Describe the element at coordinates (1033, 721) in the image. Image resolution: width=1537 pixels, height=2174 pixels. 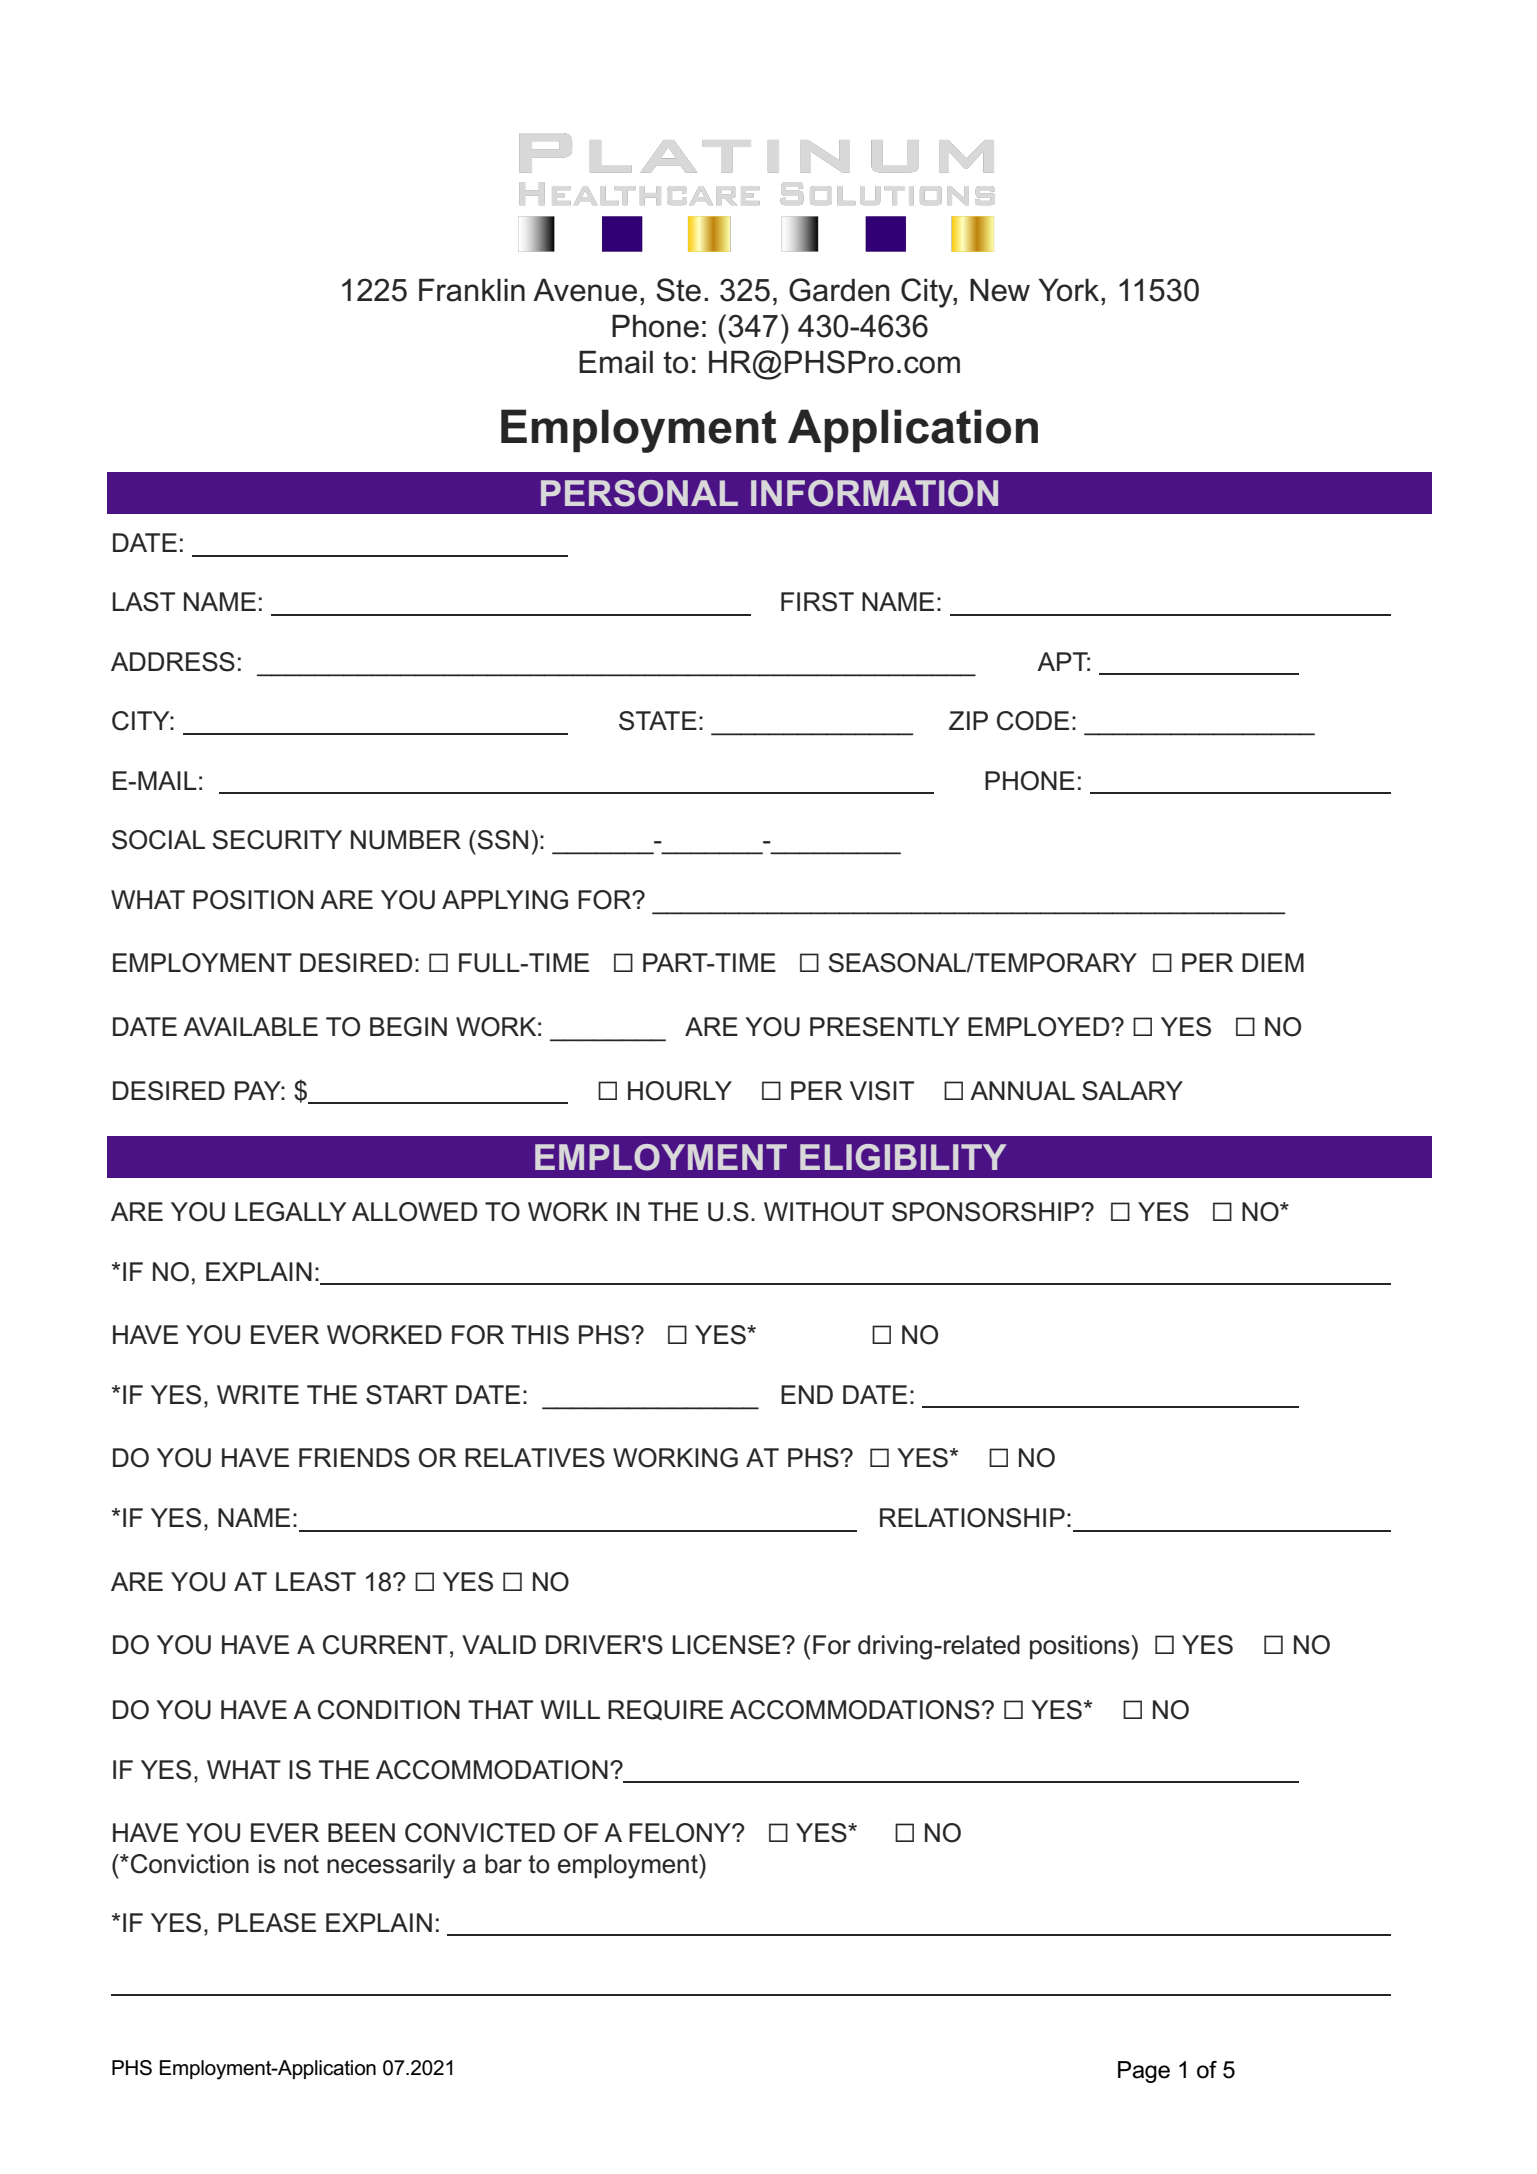
I see `CODE` at that location.
